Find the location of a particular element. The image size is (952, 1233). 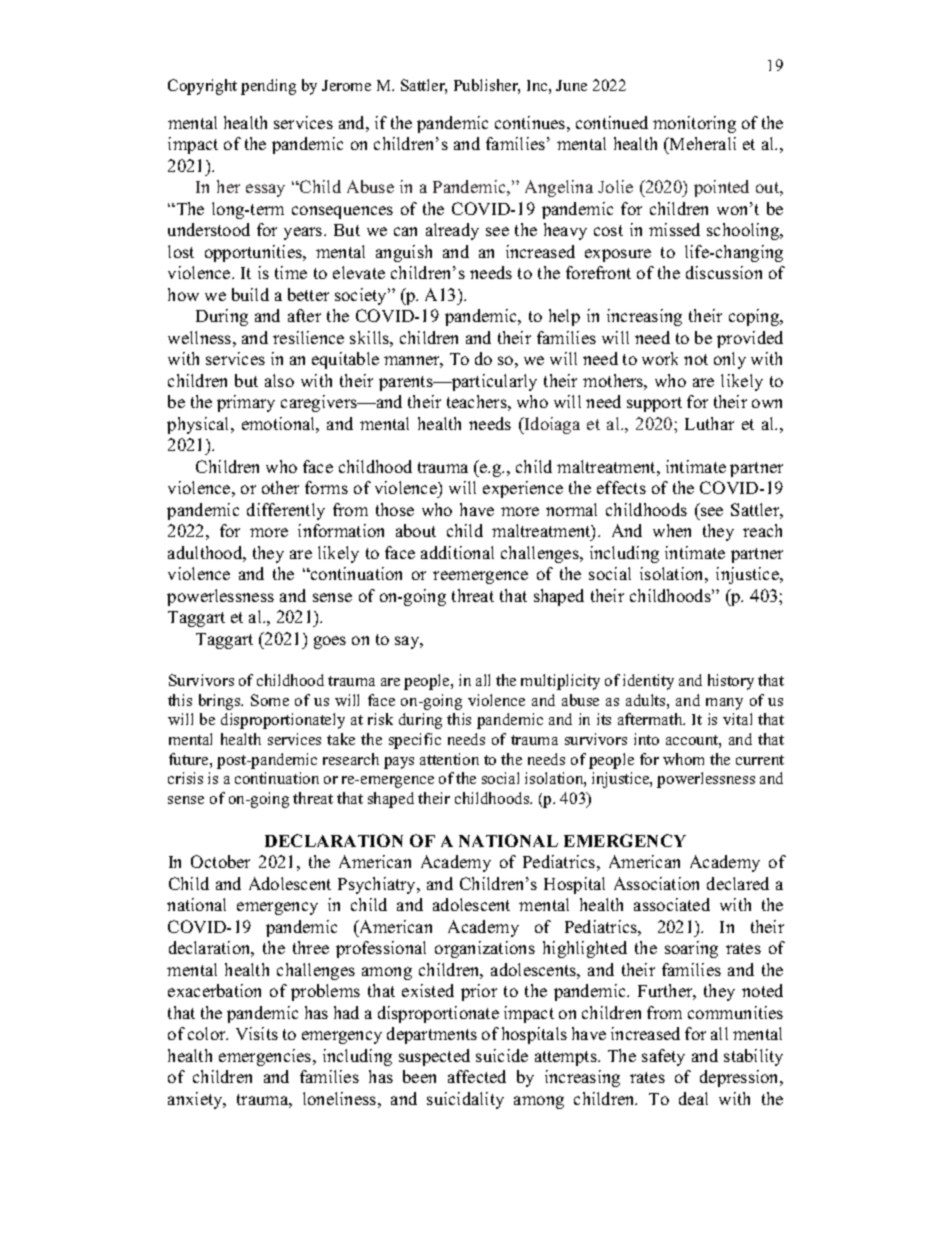

monitoring is located at coordinates (694, 124).
